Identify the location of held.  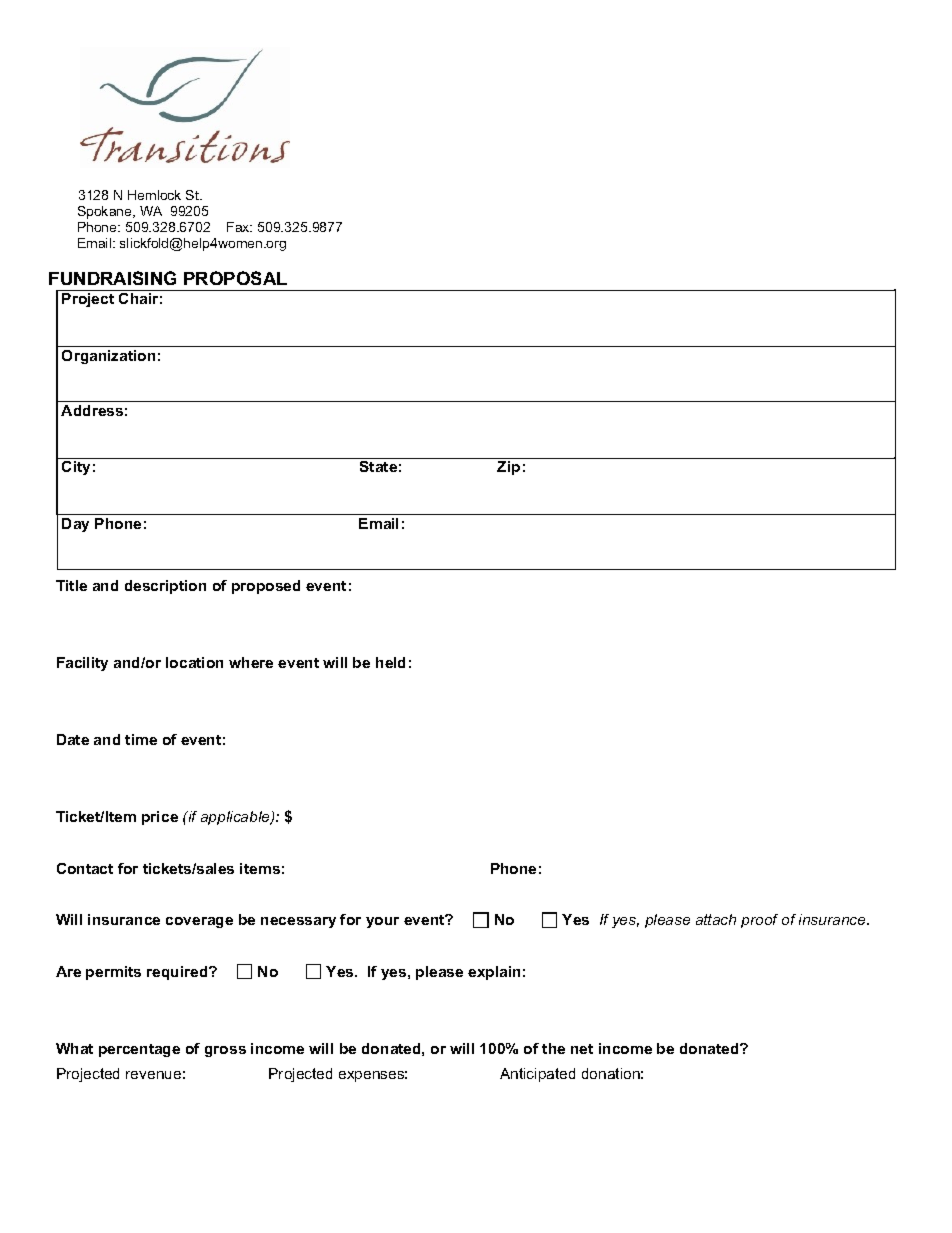
(390, 662).
